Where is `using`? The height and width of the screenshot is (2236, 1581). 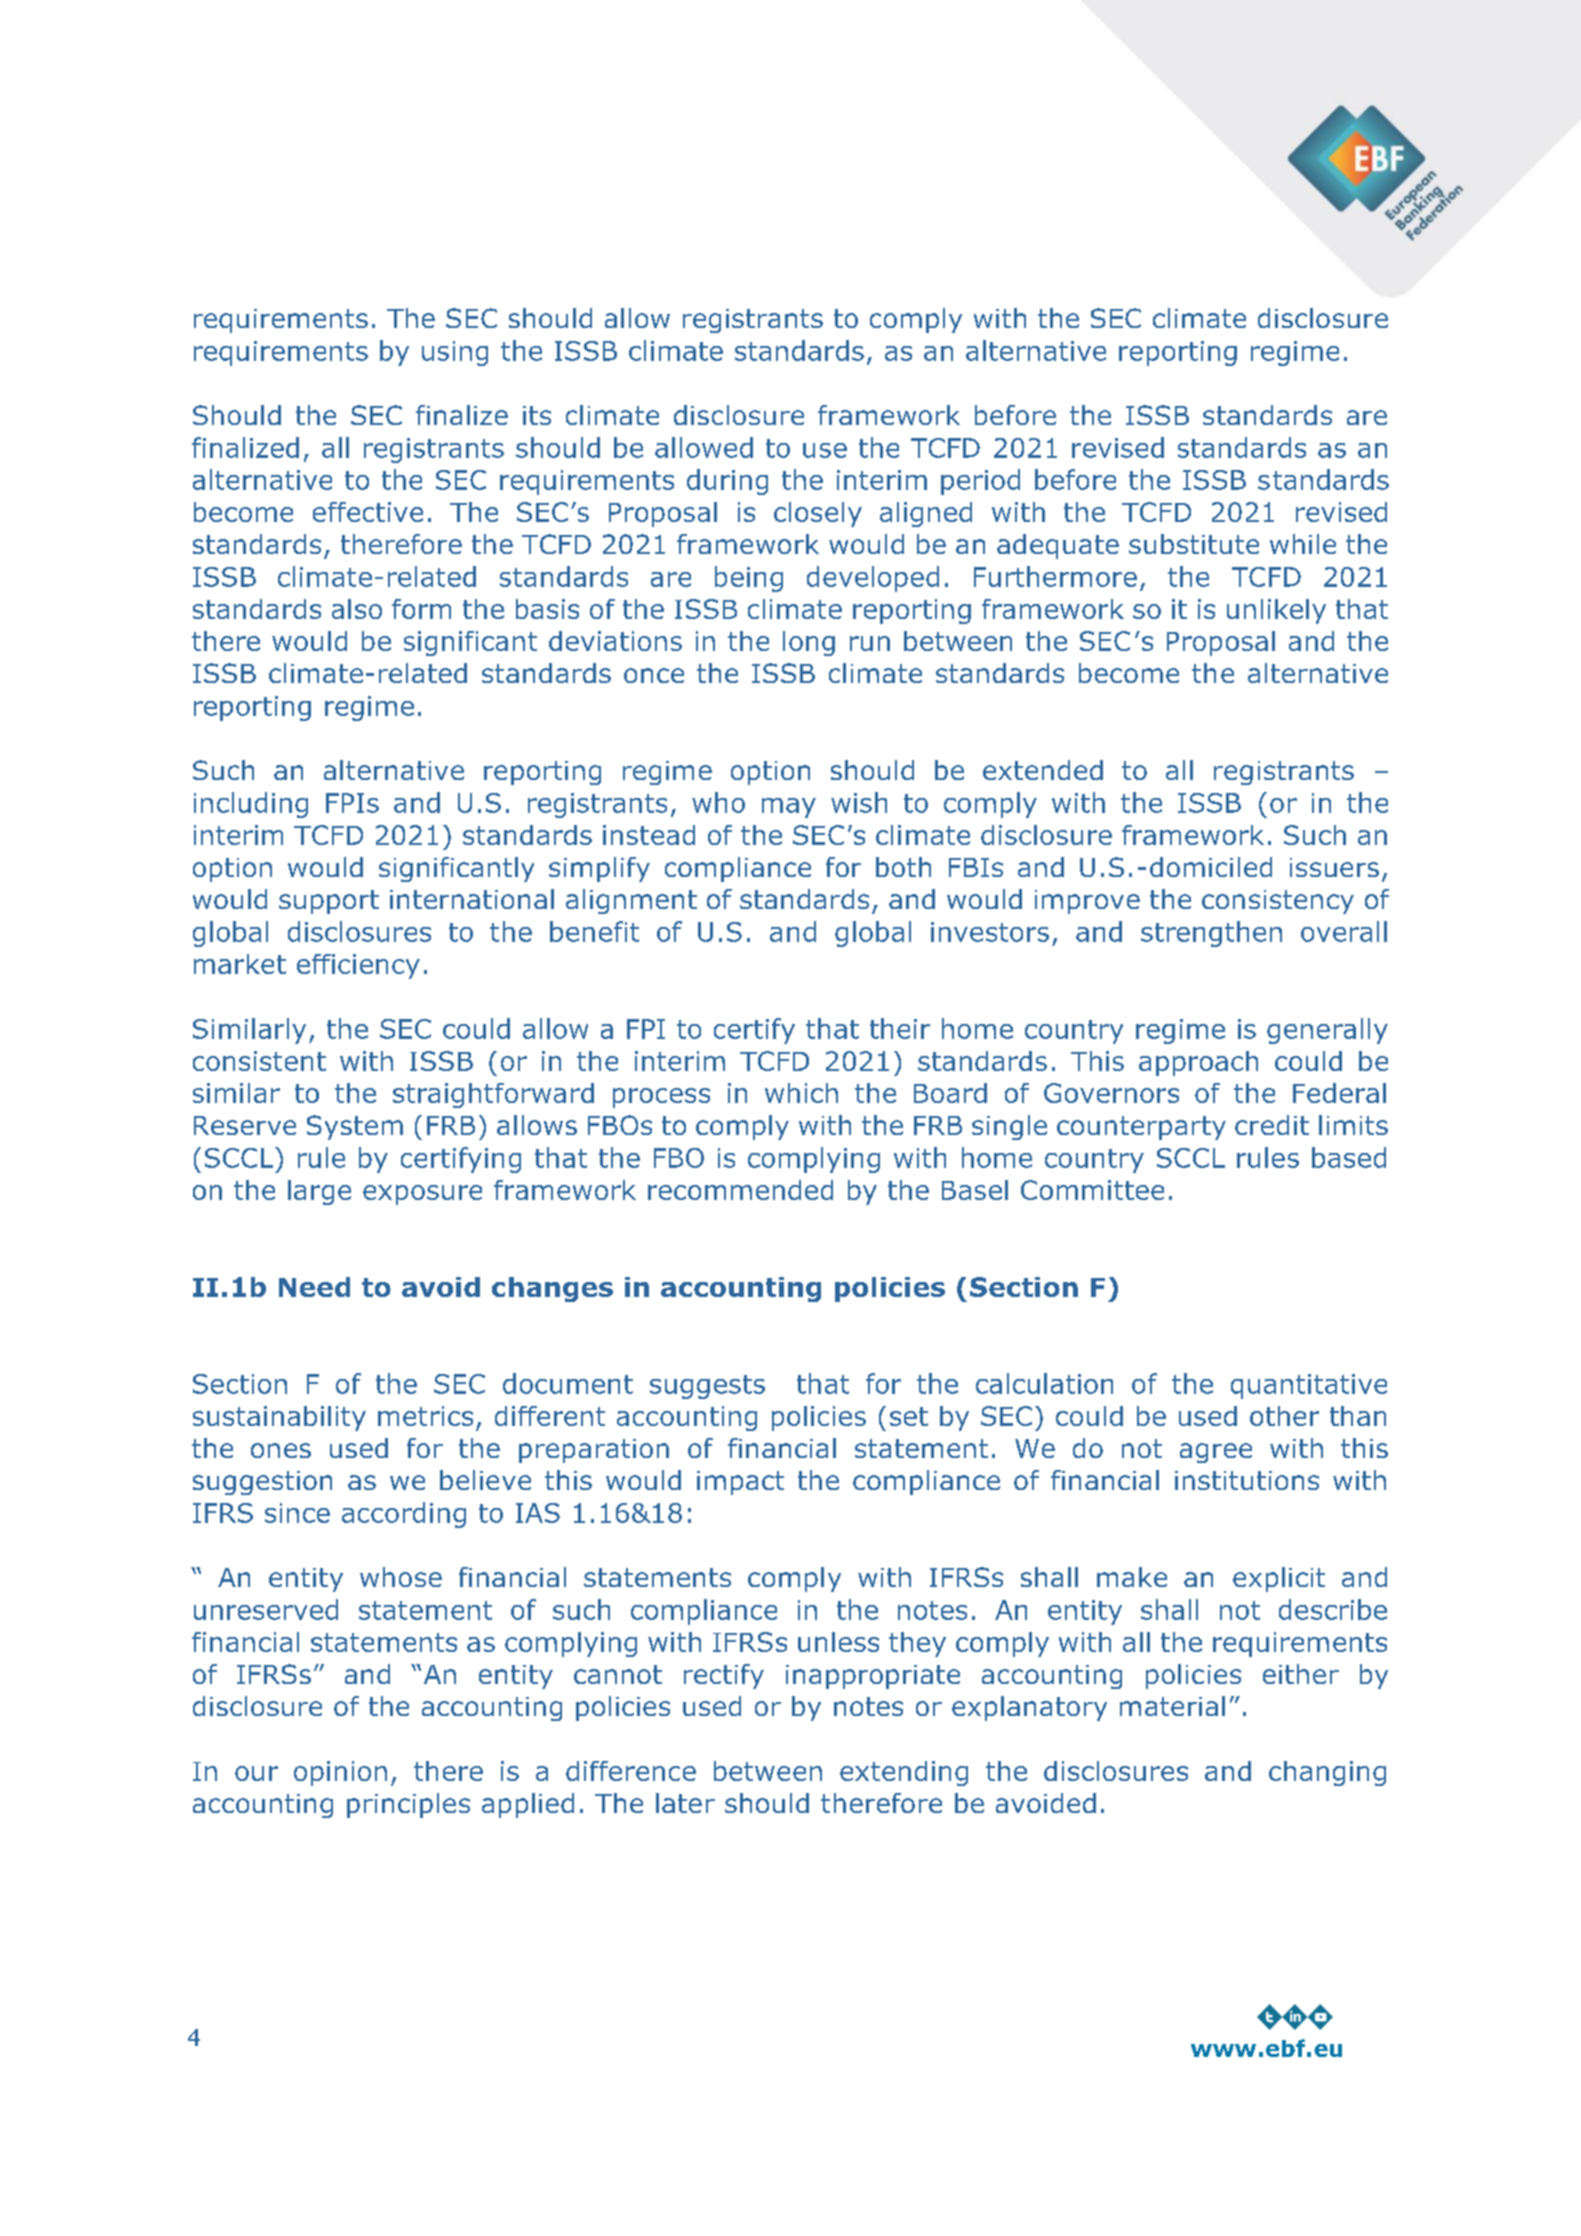 using is located at coordinates (455, 353).
